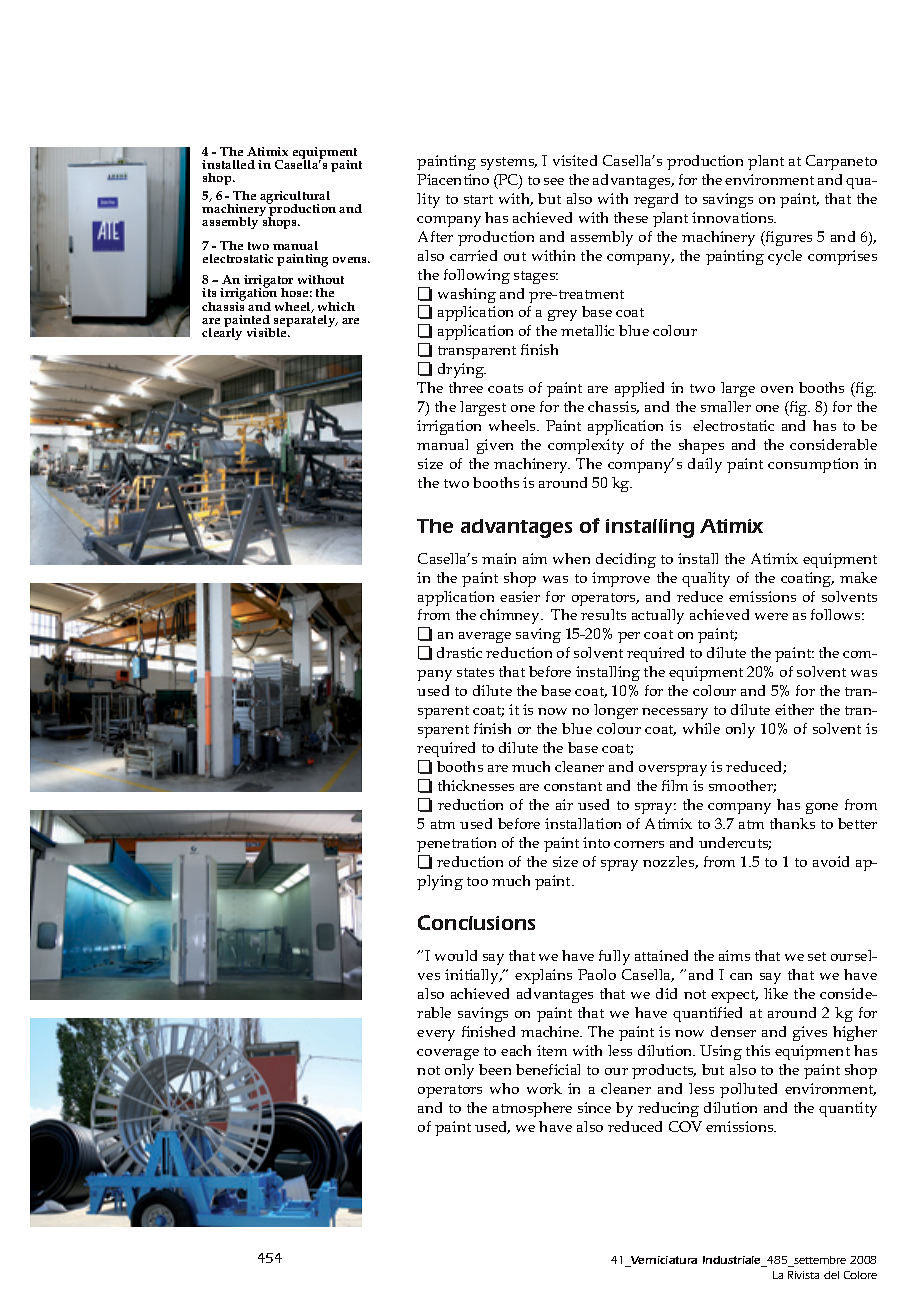 The width and height of the screenshot is (924, 1308). Describe the element at coordinates (295, 198) in the screenshot. I see `agricultural` at that location.
